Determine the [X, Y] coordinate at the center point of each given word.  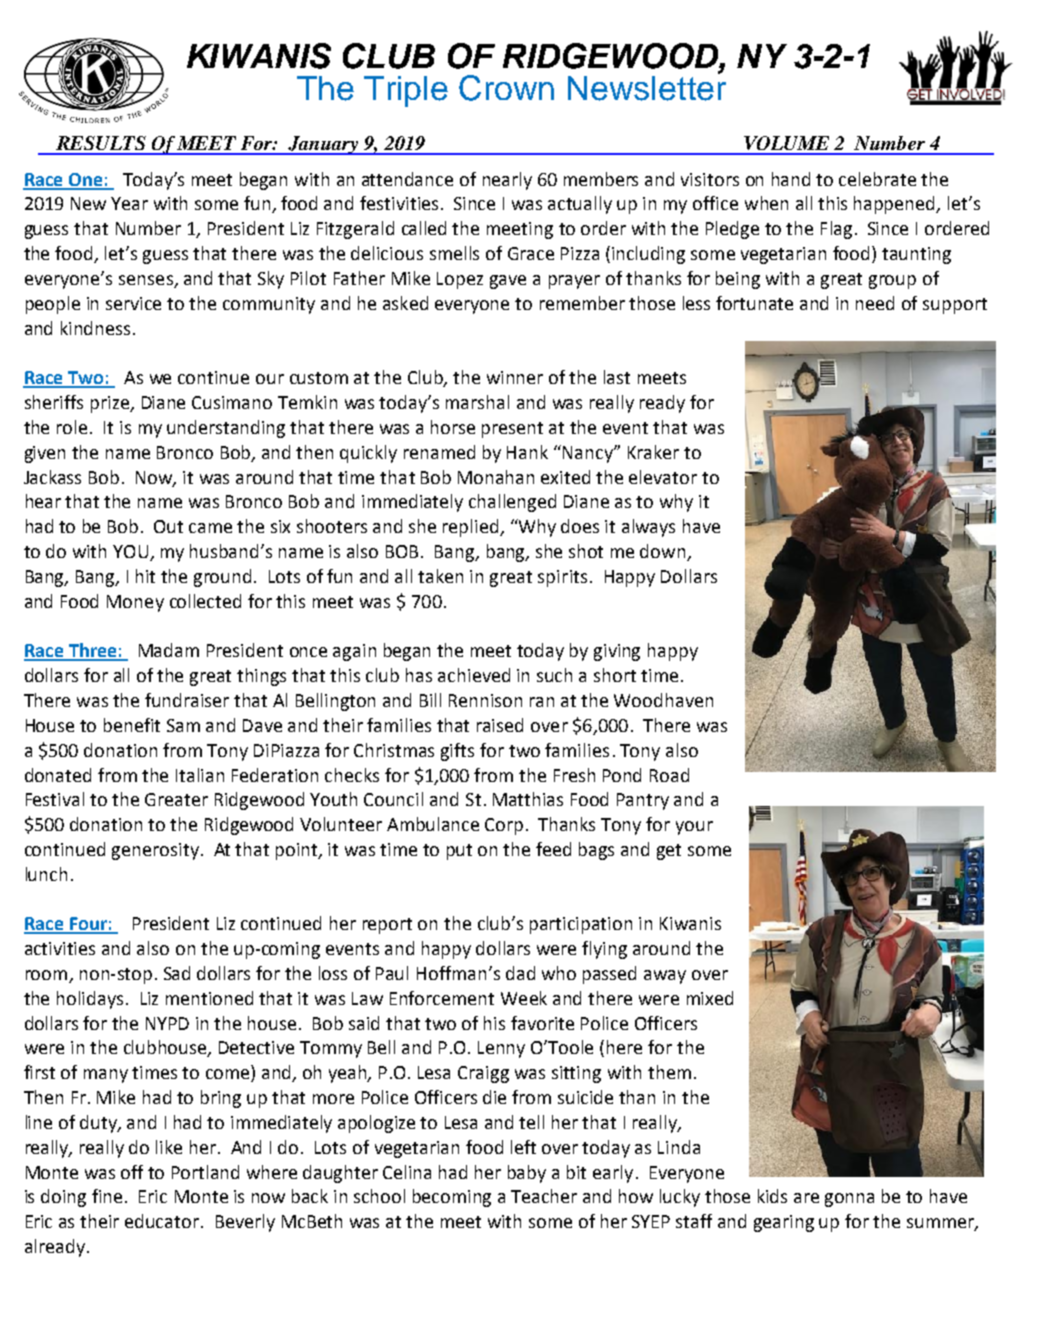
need [875, 303]
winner [515, 377]
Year [129, 203]
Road [669, 775]
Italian [200, 775]
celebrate [877, 179]
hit [145, 576]
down [664, 552]
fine [107, 1196]
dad [520, 973]
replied [472, 528]
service [133, 303]
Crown [506, 88]
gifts [457, 752]
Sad [177, 973]
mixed [710, 998]
